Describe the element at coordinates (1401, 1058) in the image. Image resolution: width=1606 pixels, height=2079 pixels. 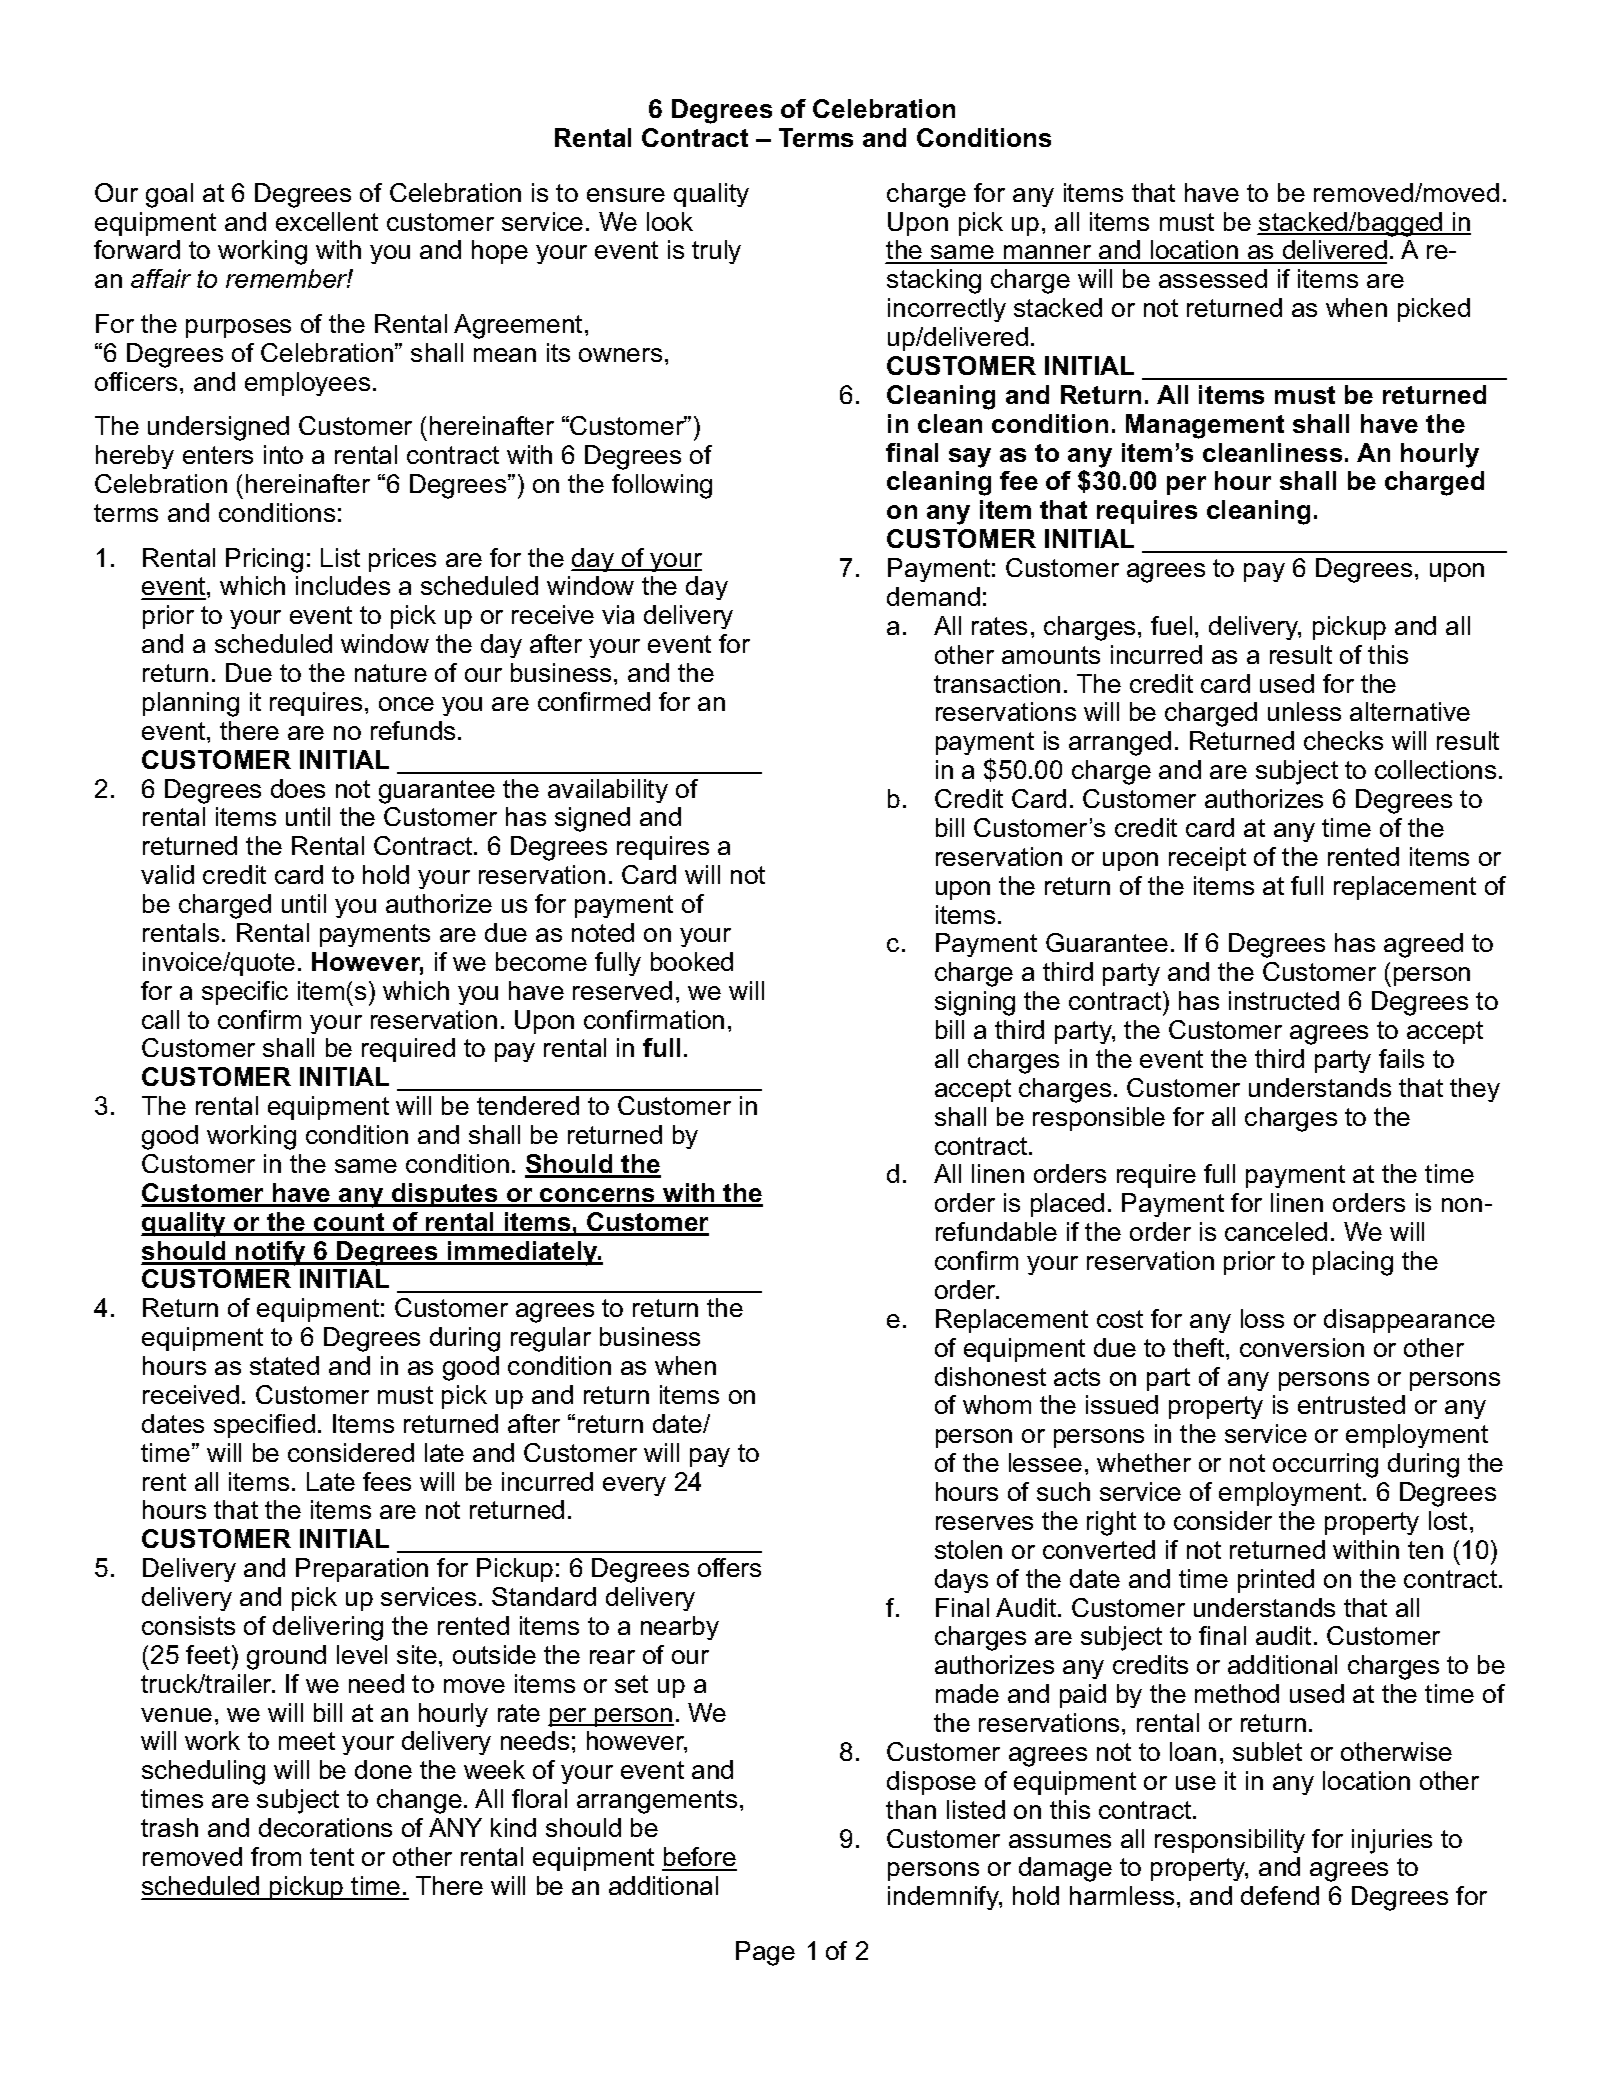
I see `fails` at that location.
